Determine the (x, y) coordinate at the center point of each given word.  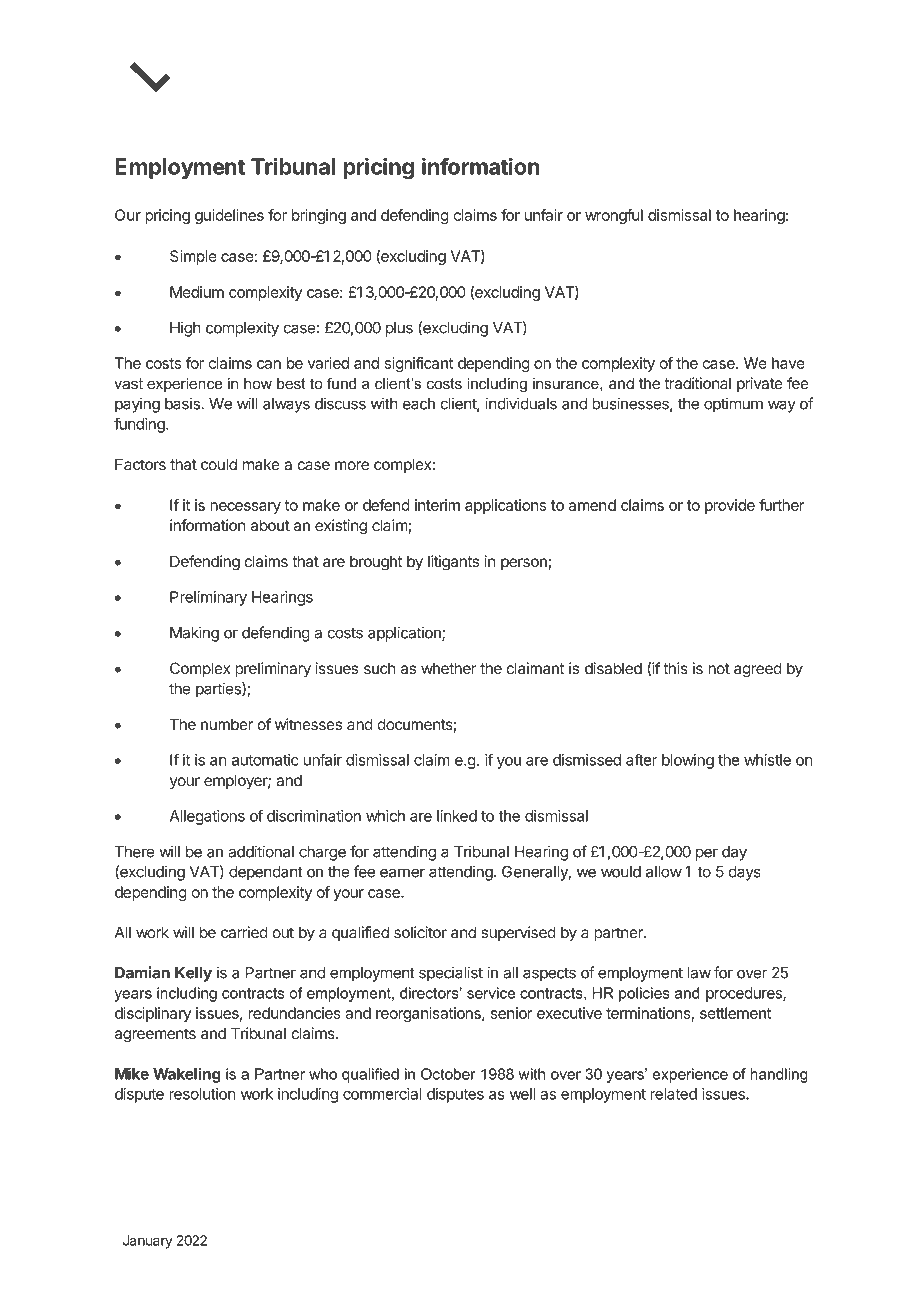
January (148, 1242)
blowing (688, 761)
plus (399, 329)
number (227, 724)
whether (448, 668)
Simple (193, 257)
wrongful (614, 216)
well (522, 1094)
